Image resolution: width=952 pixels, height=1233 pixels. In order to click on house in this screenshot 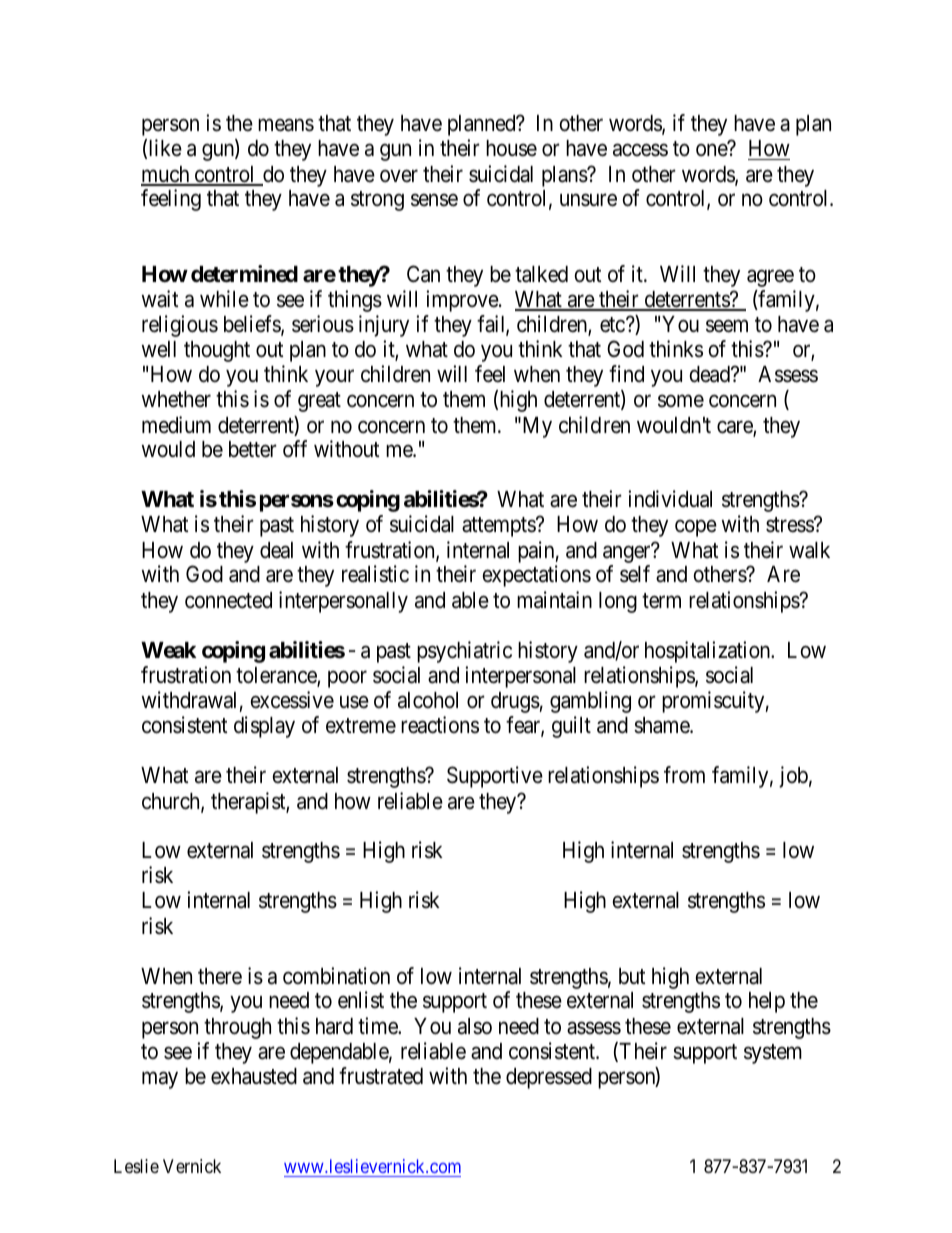, I will do `click(511, 148)`.
